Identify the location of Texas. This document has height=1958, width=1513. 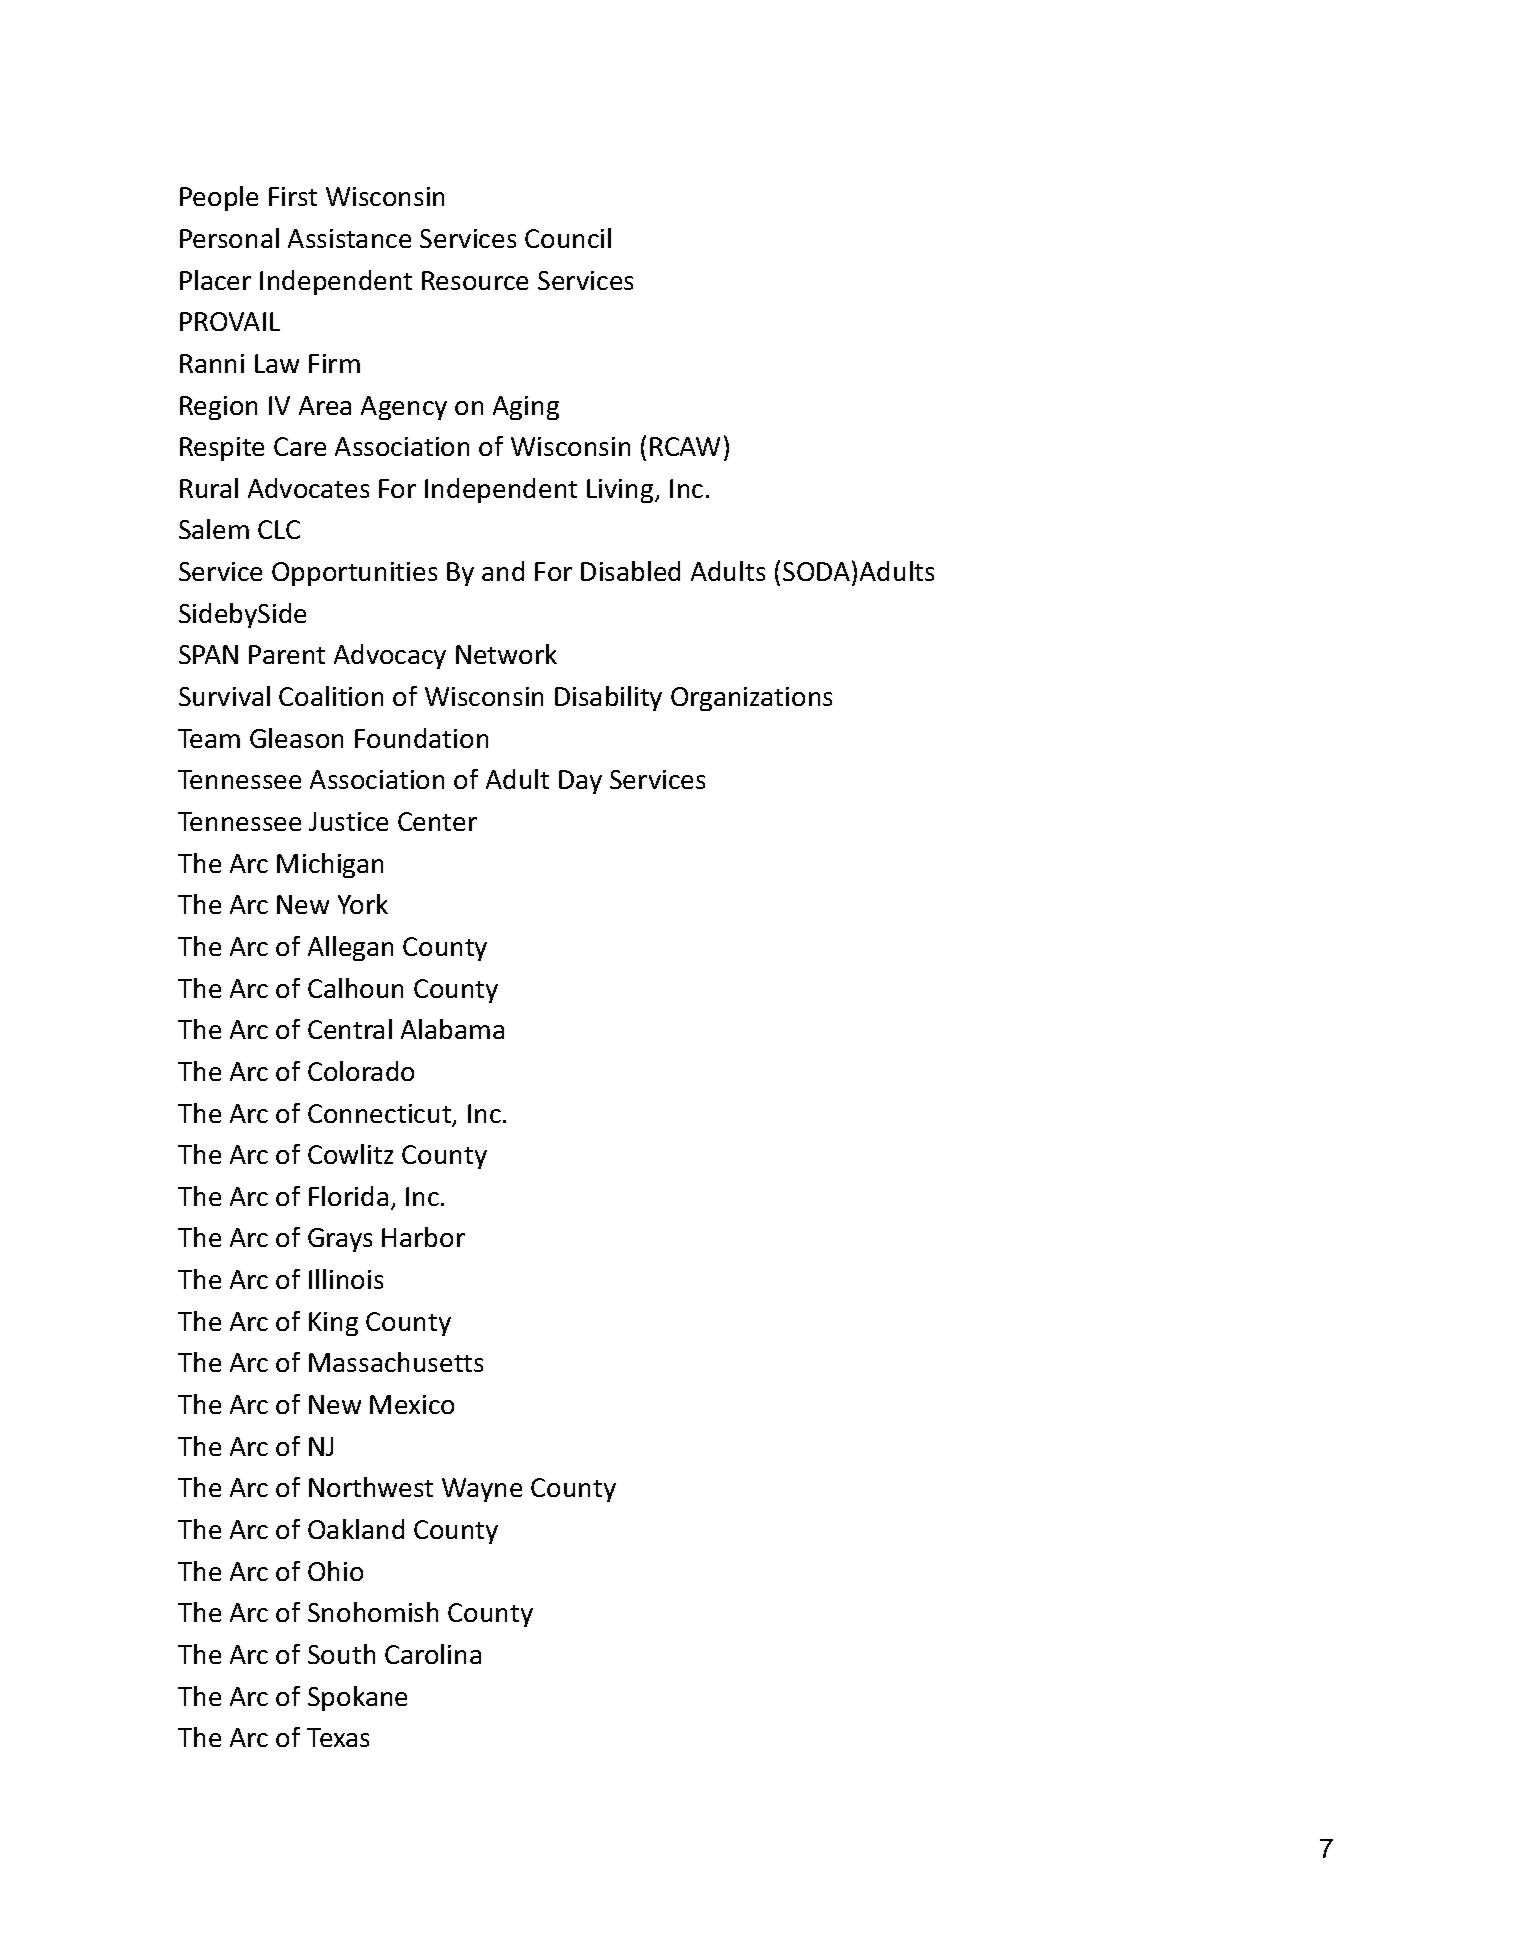
(338, 1737).
